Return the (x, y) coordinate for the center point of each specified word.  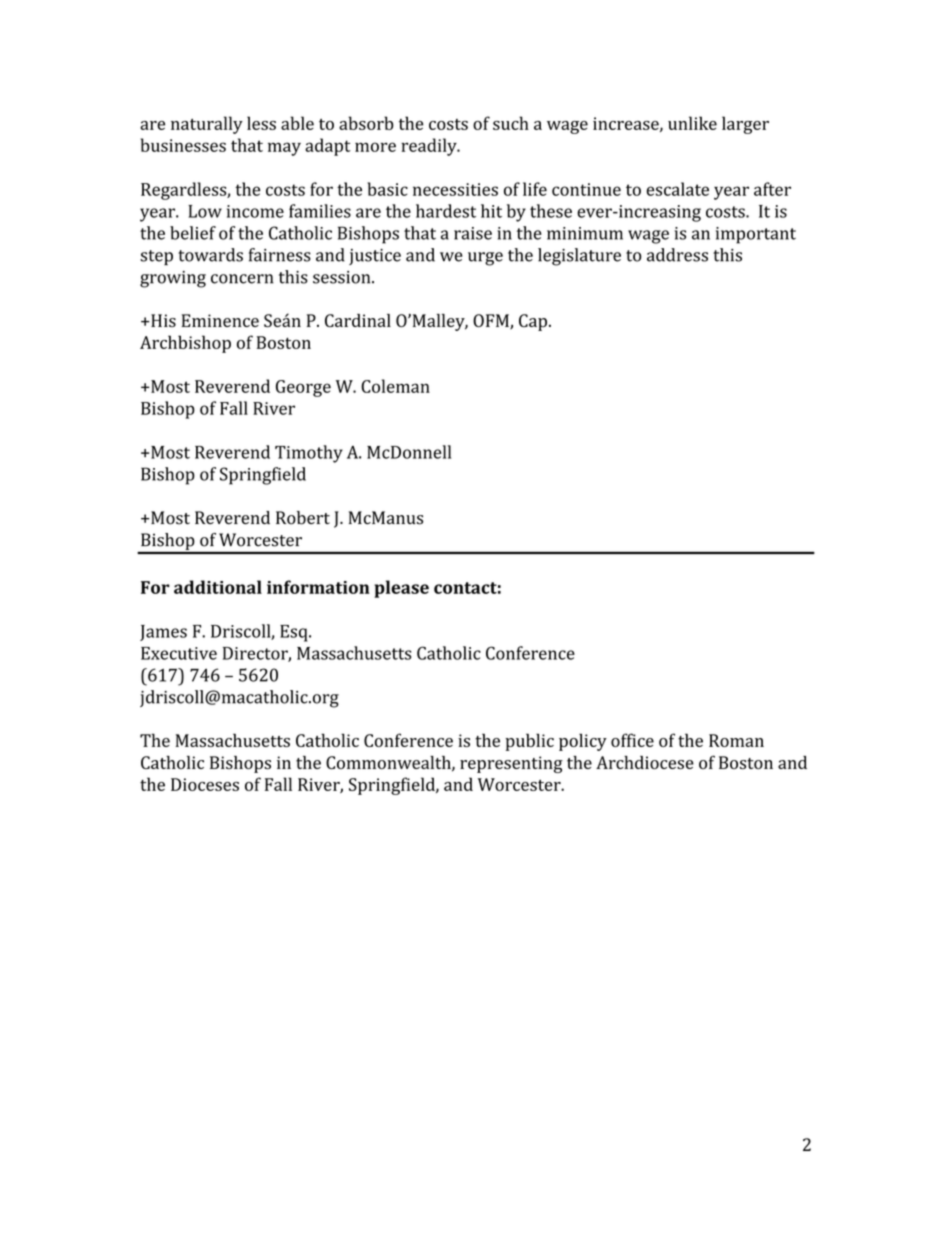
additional (218, 587)
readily (430, 147)
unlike (692, 123)
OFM (492, 322)
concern (242, 279)
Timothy (309, 454)
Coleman (395, 386)
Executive (179, 653)
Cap (533, 322)
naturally (207, 125)
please (401, 589)
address (677, 255)
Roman (736, 740)
